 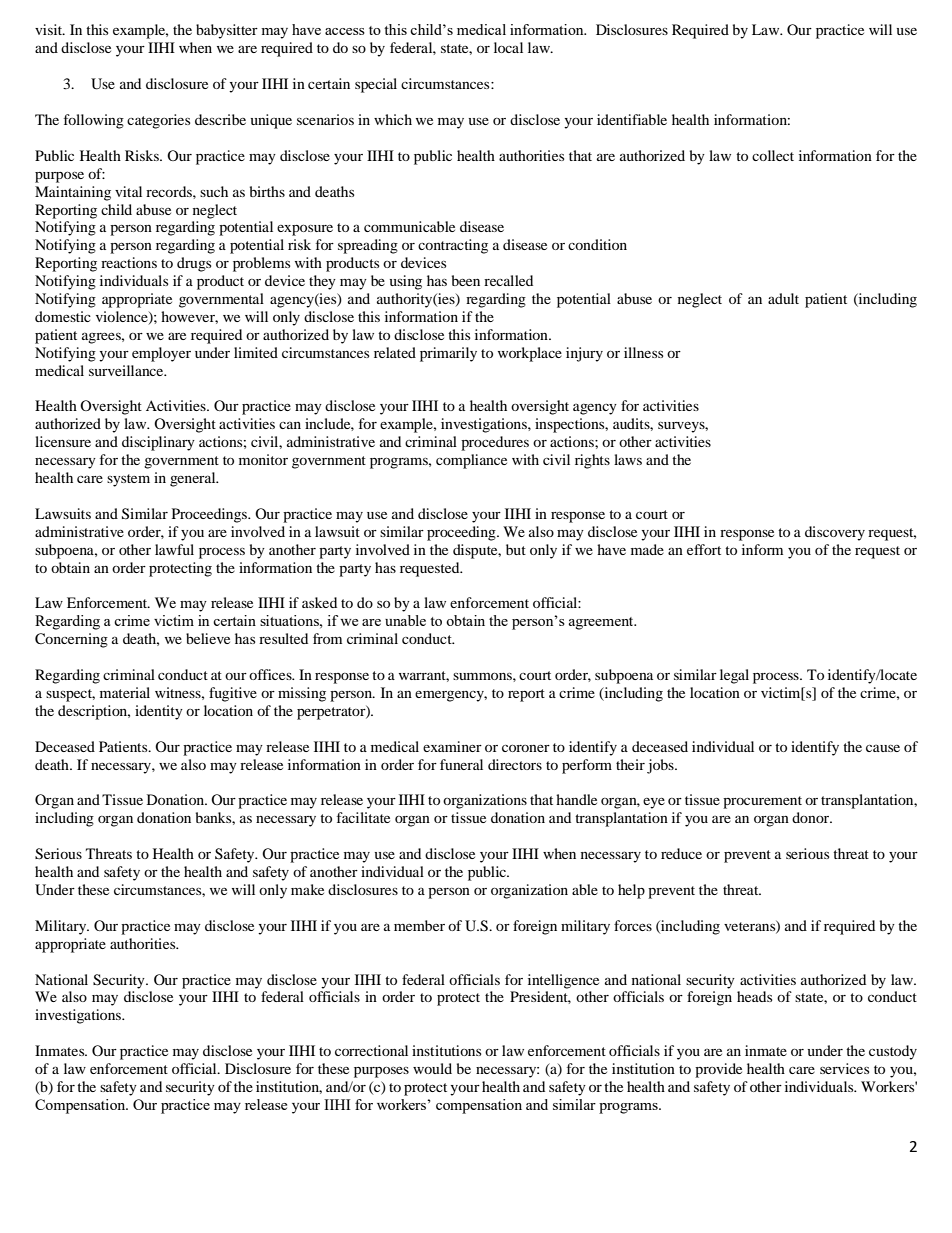 What do you see at coordinates (773, 155) in the screenshot?
I see `collect` at bounding box center [773, 155].
